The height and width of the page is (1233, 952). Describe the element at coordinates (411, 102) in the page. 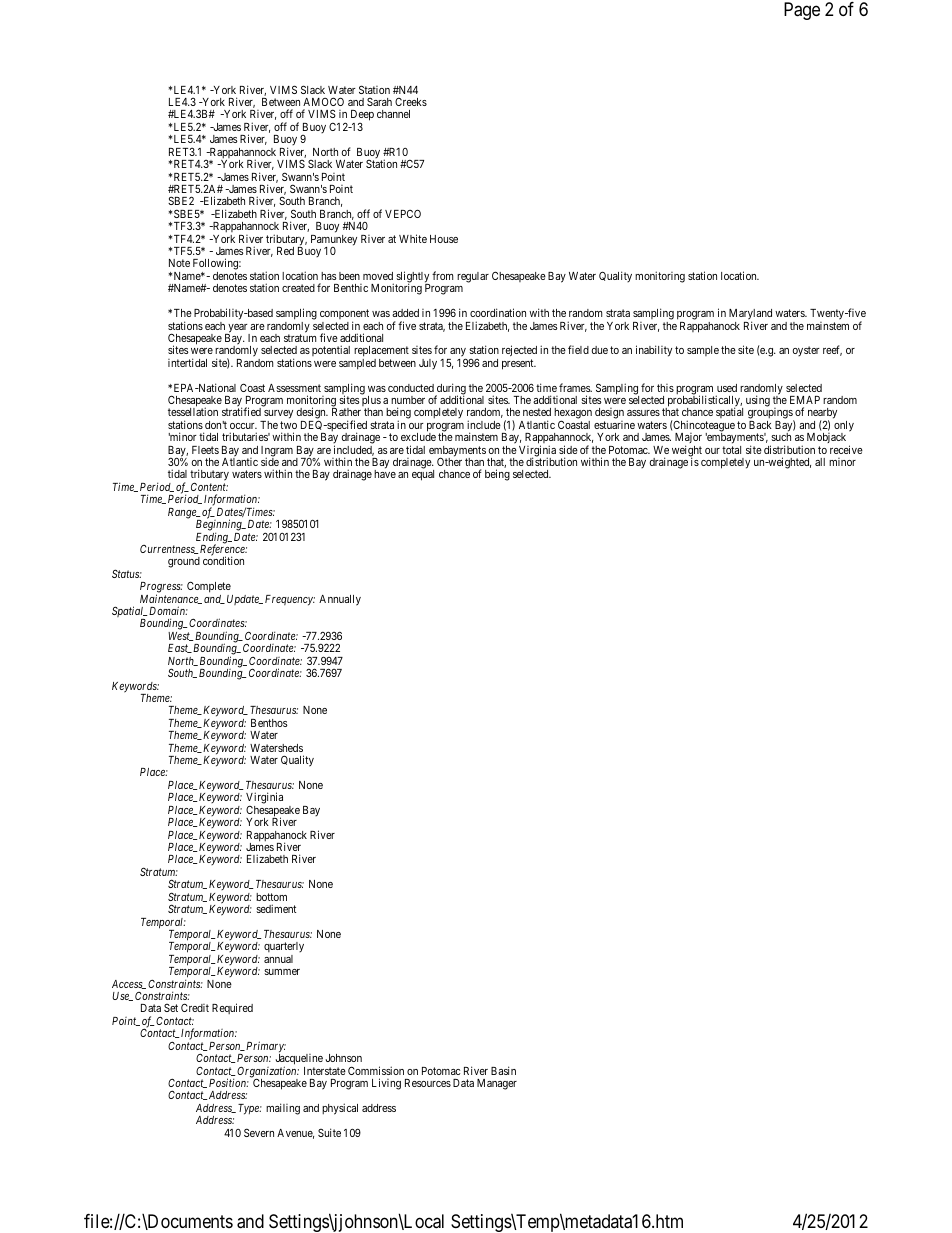

I see `Creeks` at that location.
